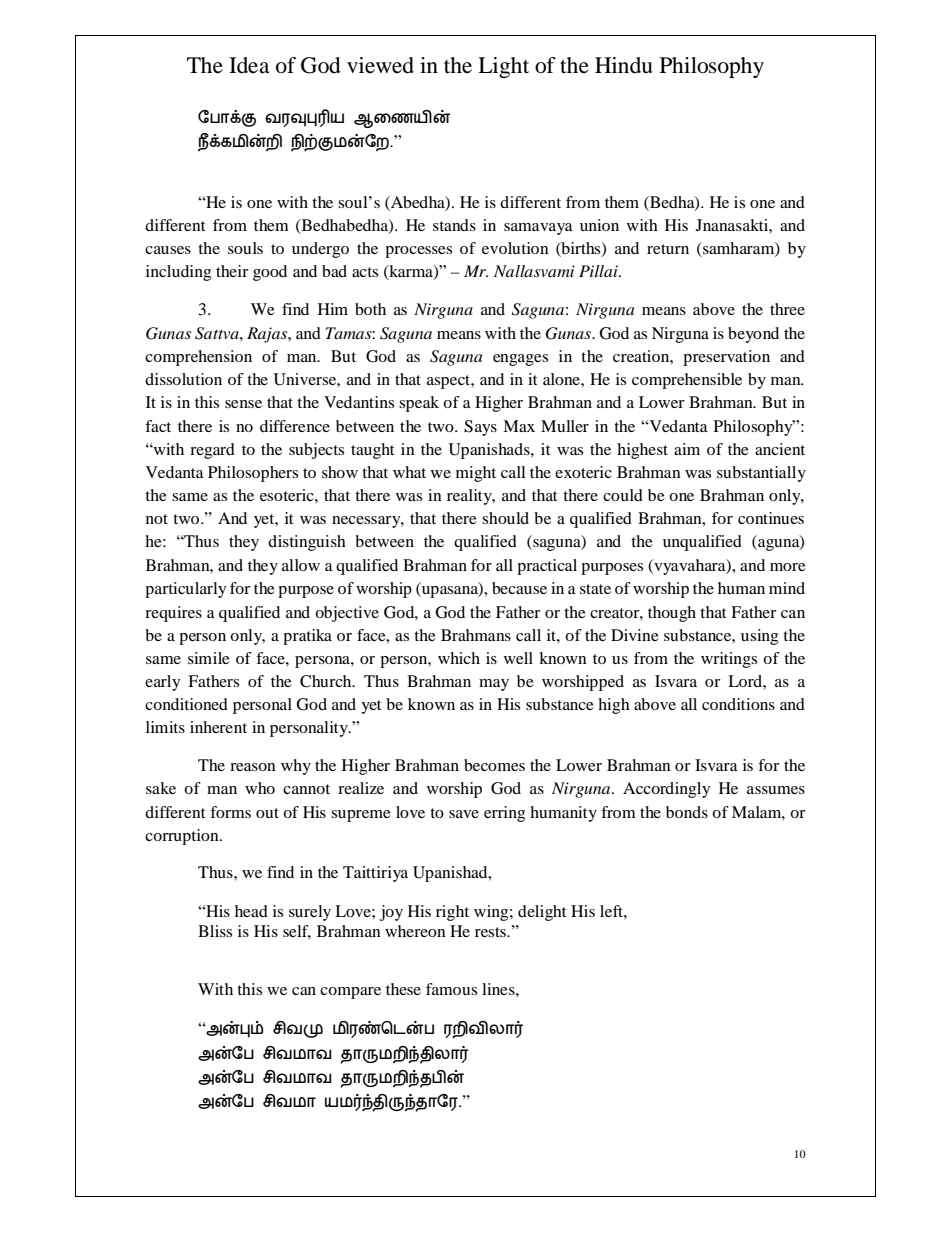 The image size is (952, 1233). I want to click on Hindu, so click(623, 65).
